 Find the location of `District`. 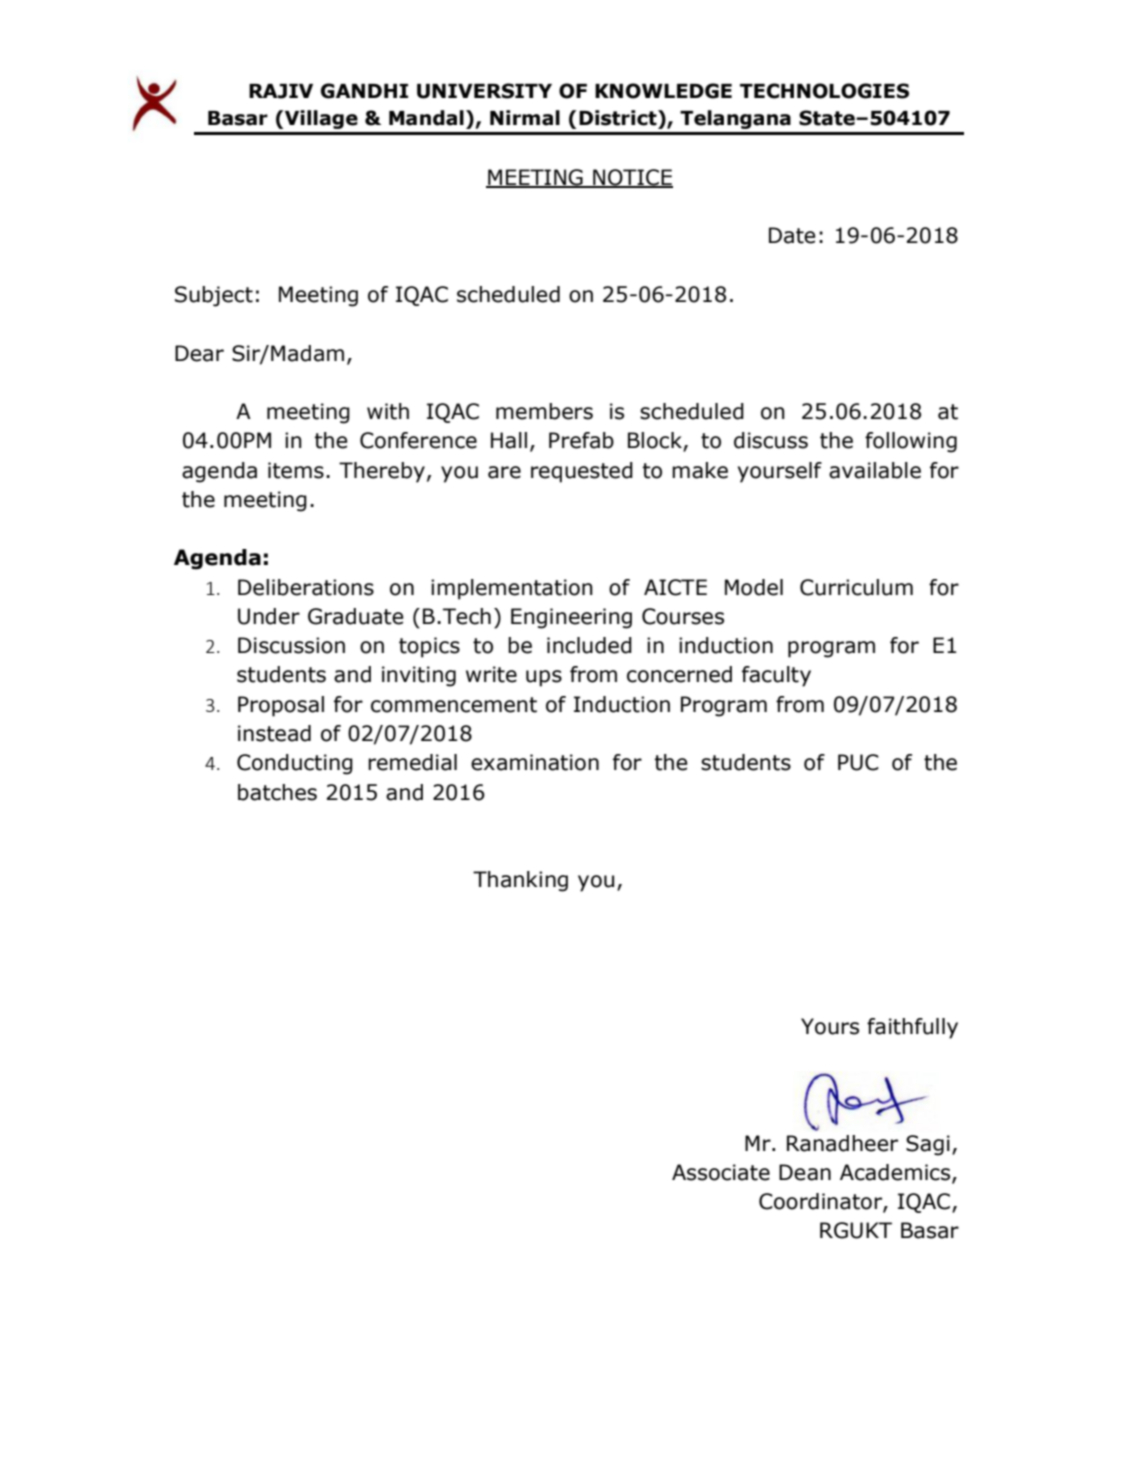

District is located at coordinates (619, 118).
